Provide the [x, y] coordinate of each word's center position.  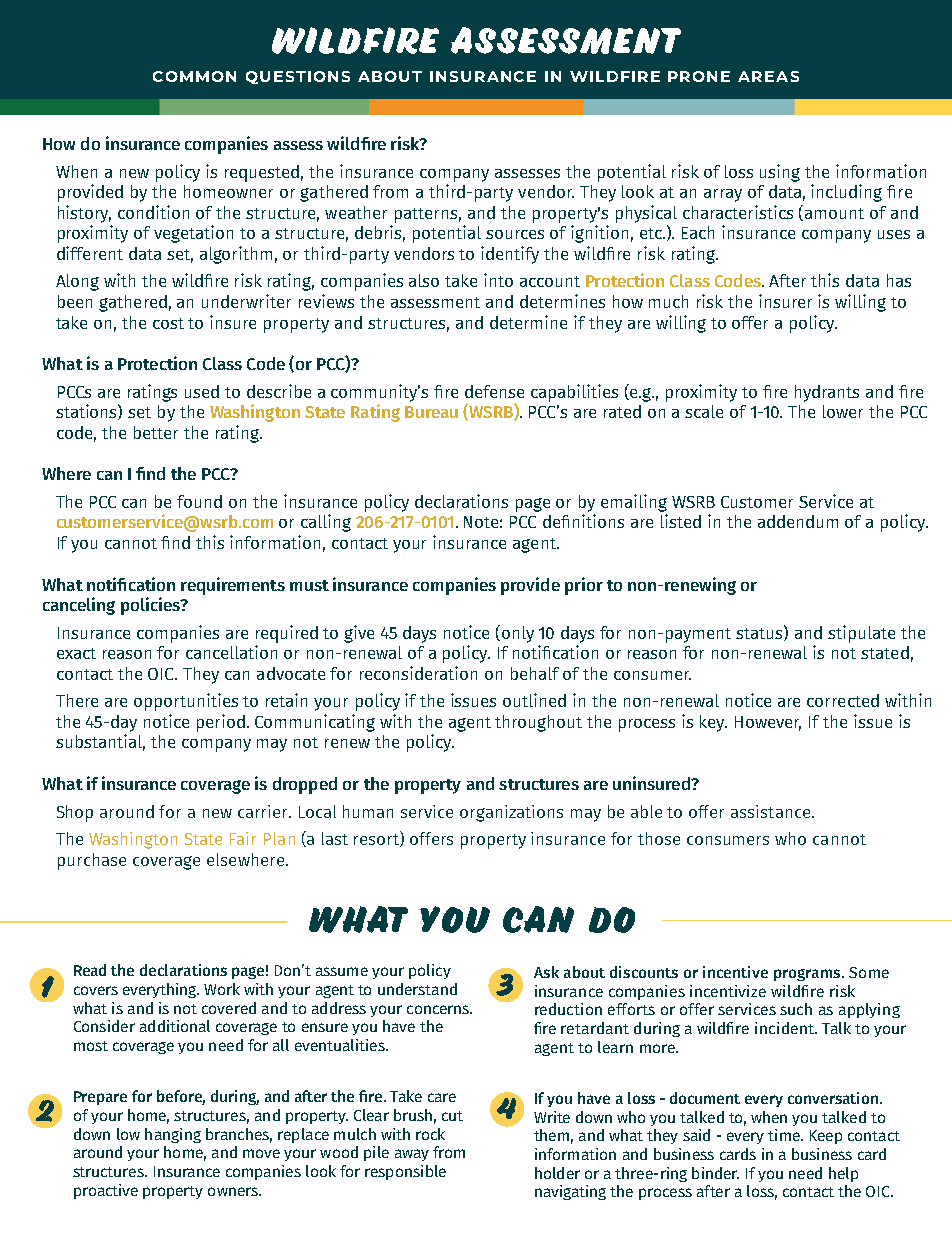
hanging [173, 1135]
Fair [243, 838]
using [780, 173]
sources [515, 234]
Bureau [431, 412]
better [156, 432]
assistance [772, 811]
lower [843, 411]
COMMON [194, 76]
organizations [511, 813]
